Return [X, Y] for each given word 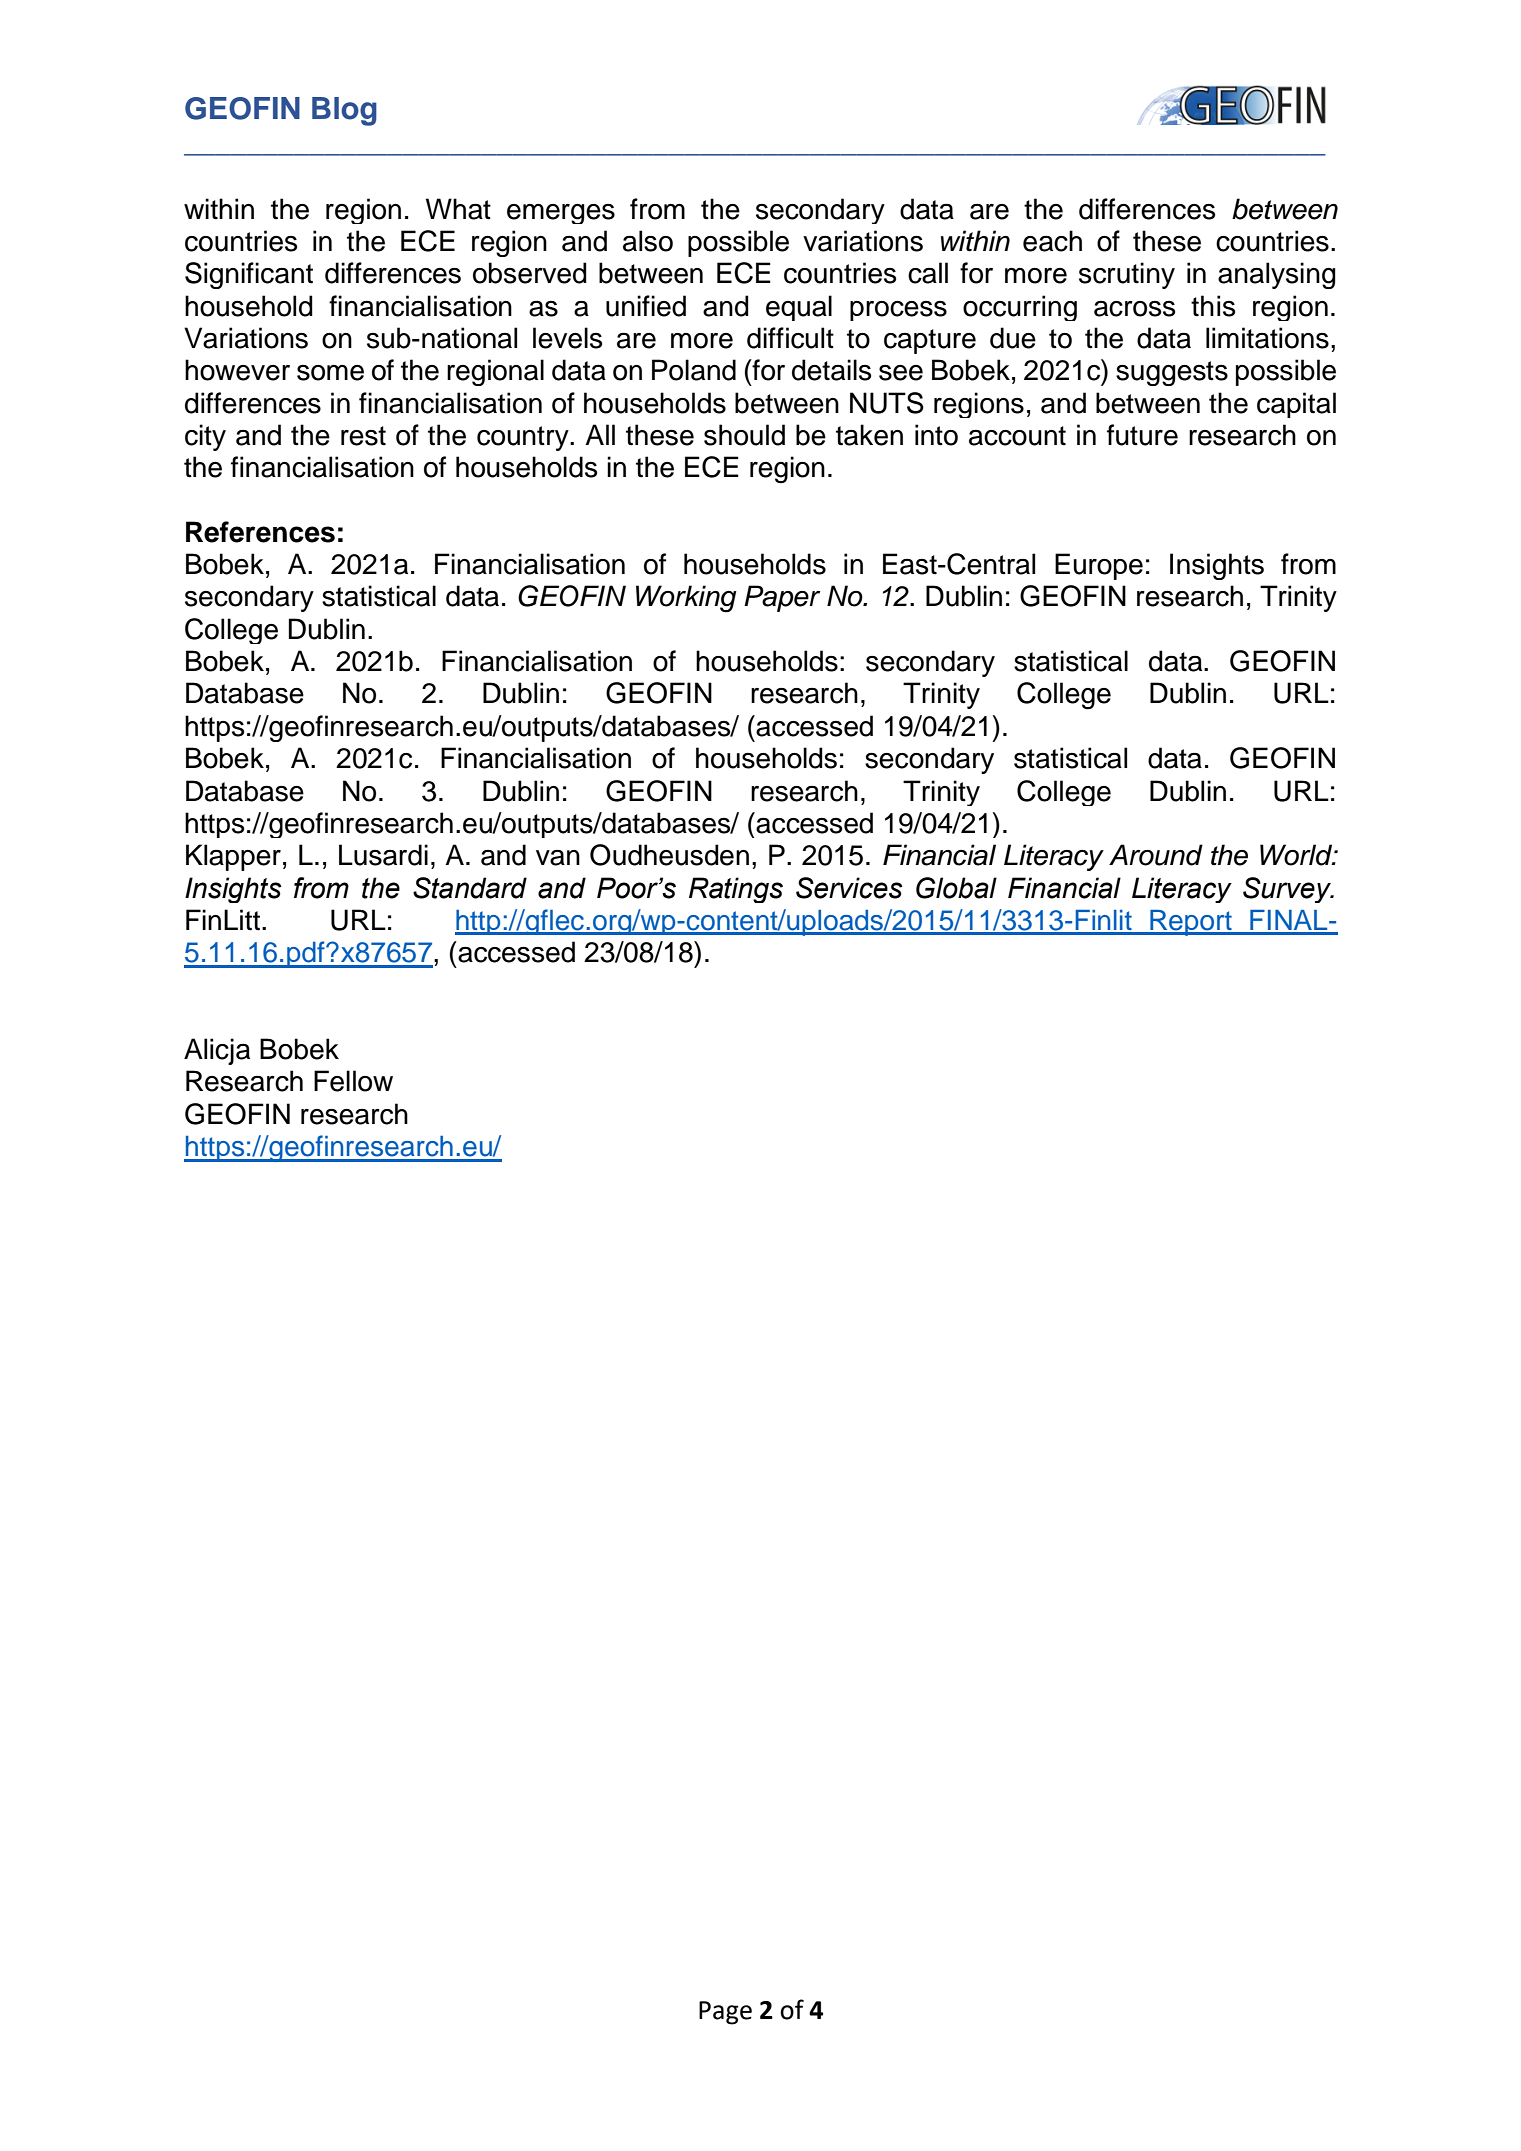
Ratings [736, 890]
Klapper [233, 857]
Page [725, 2013]
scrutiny [1127, 275]
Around [1156, 855]
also [648, 241]
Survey [1288, 890]
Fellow [353, 1081]
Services [849, 888]
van [558, 858]
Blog [344, 111]
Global [956, 888]
